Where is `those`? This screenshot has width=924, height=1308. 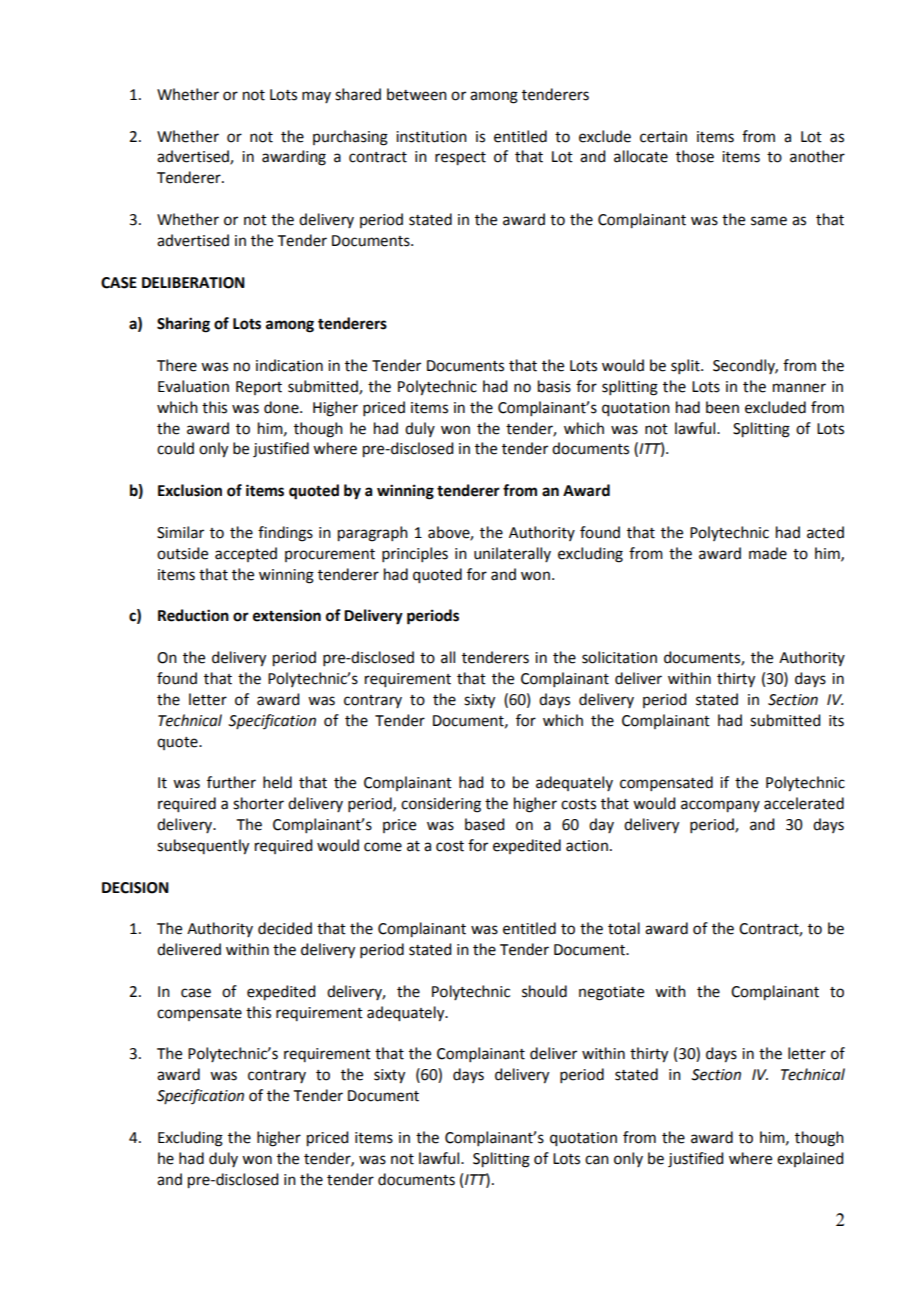 those is located at coordinates (695, 156).
